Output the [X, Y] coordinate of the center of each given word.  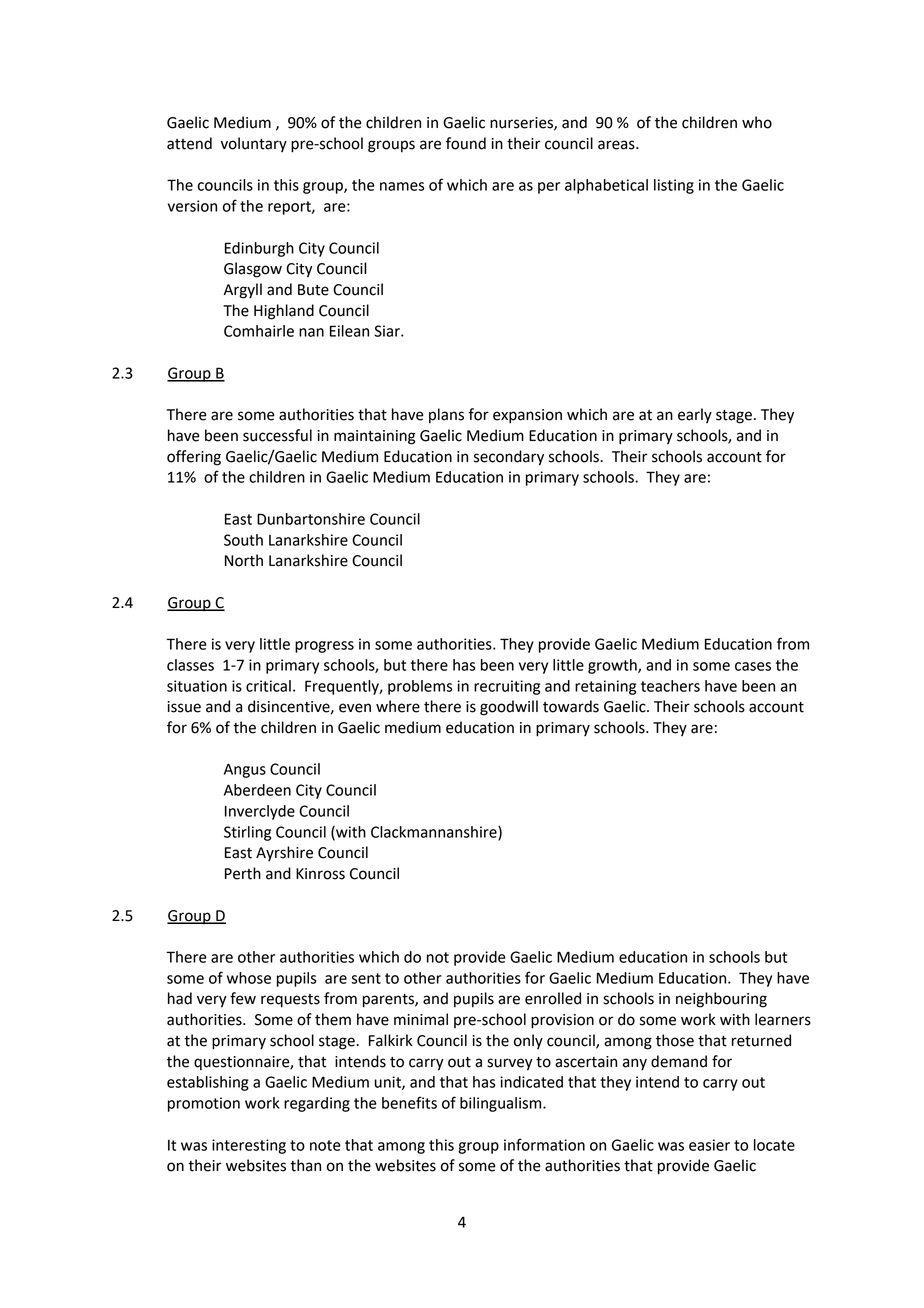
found [466, 143]
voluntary [254, 145]
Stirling [247, 833]
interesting [249, 1146]
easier [709, 1145]
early [695, 416]
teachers [670, 686]
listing [674, 186]
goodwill [509, 708]
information [544, 1144]
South [243, 540]
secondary [509, 458]
